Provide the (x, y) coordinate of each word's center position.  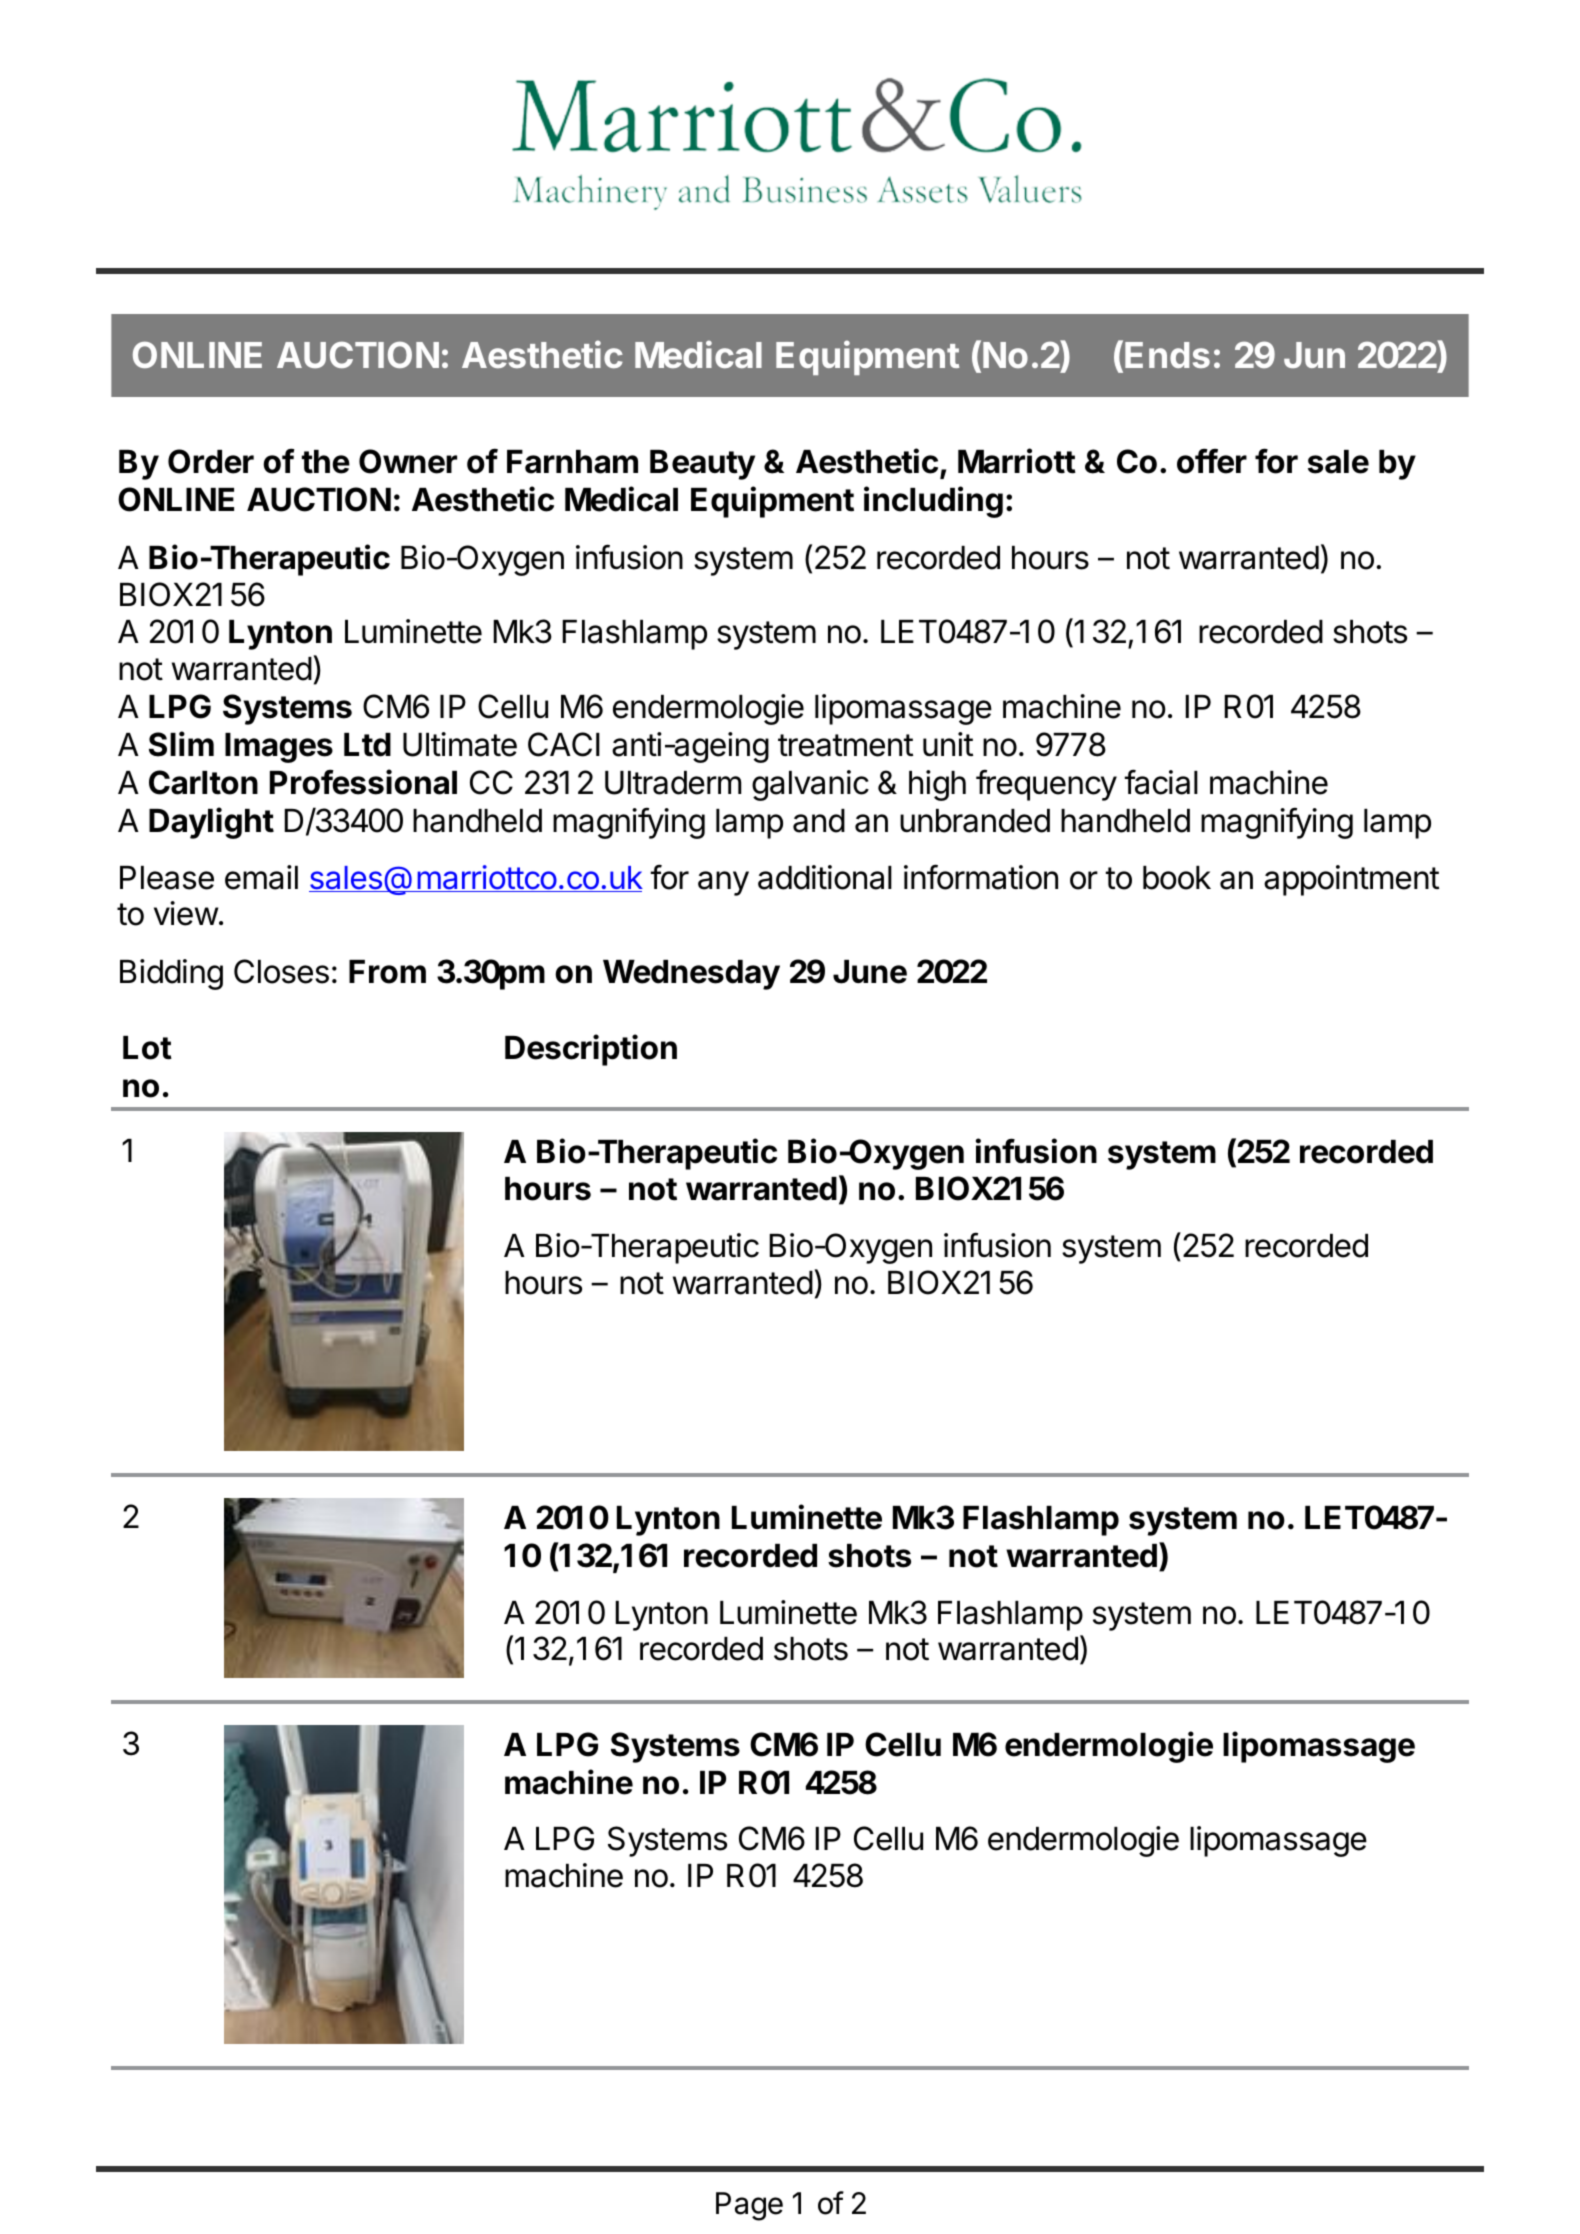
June (870, 972)
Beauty (702, 465)
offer (1212, 461)
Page (749, 2206)
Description (591, 1050)
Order (211, 461)
